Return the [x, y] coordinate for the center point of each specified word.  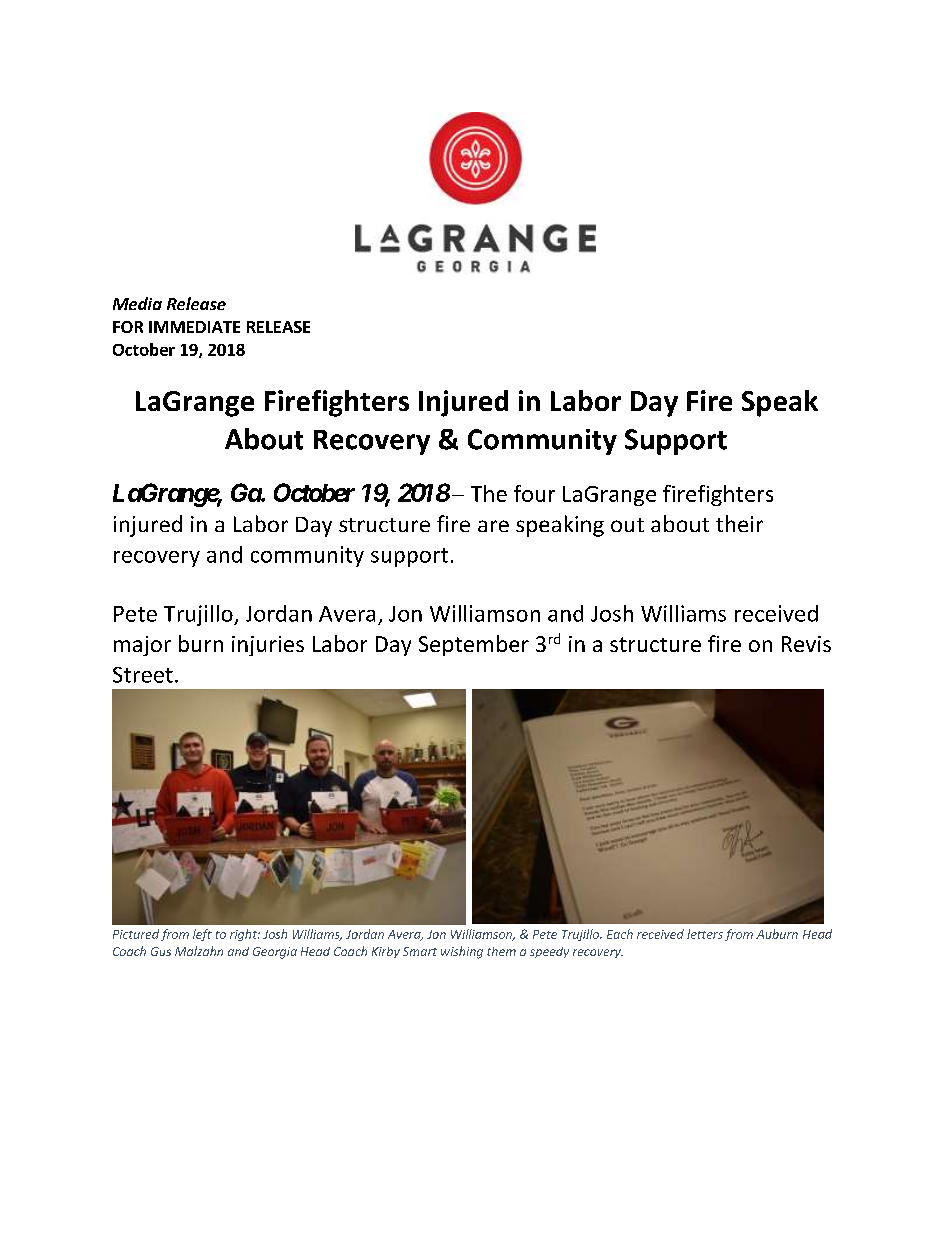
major [142, 646]
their [739, 523]
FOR [128, 327]
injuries [268, 646]
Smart [420, 951]
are [493, 526]
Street [143, 675]
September [474, 645]
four [534, 493]
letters [705, 934]
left [202, 935]
